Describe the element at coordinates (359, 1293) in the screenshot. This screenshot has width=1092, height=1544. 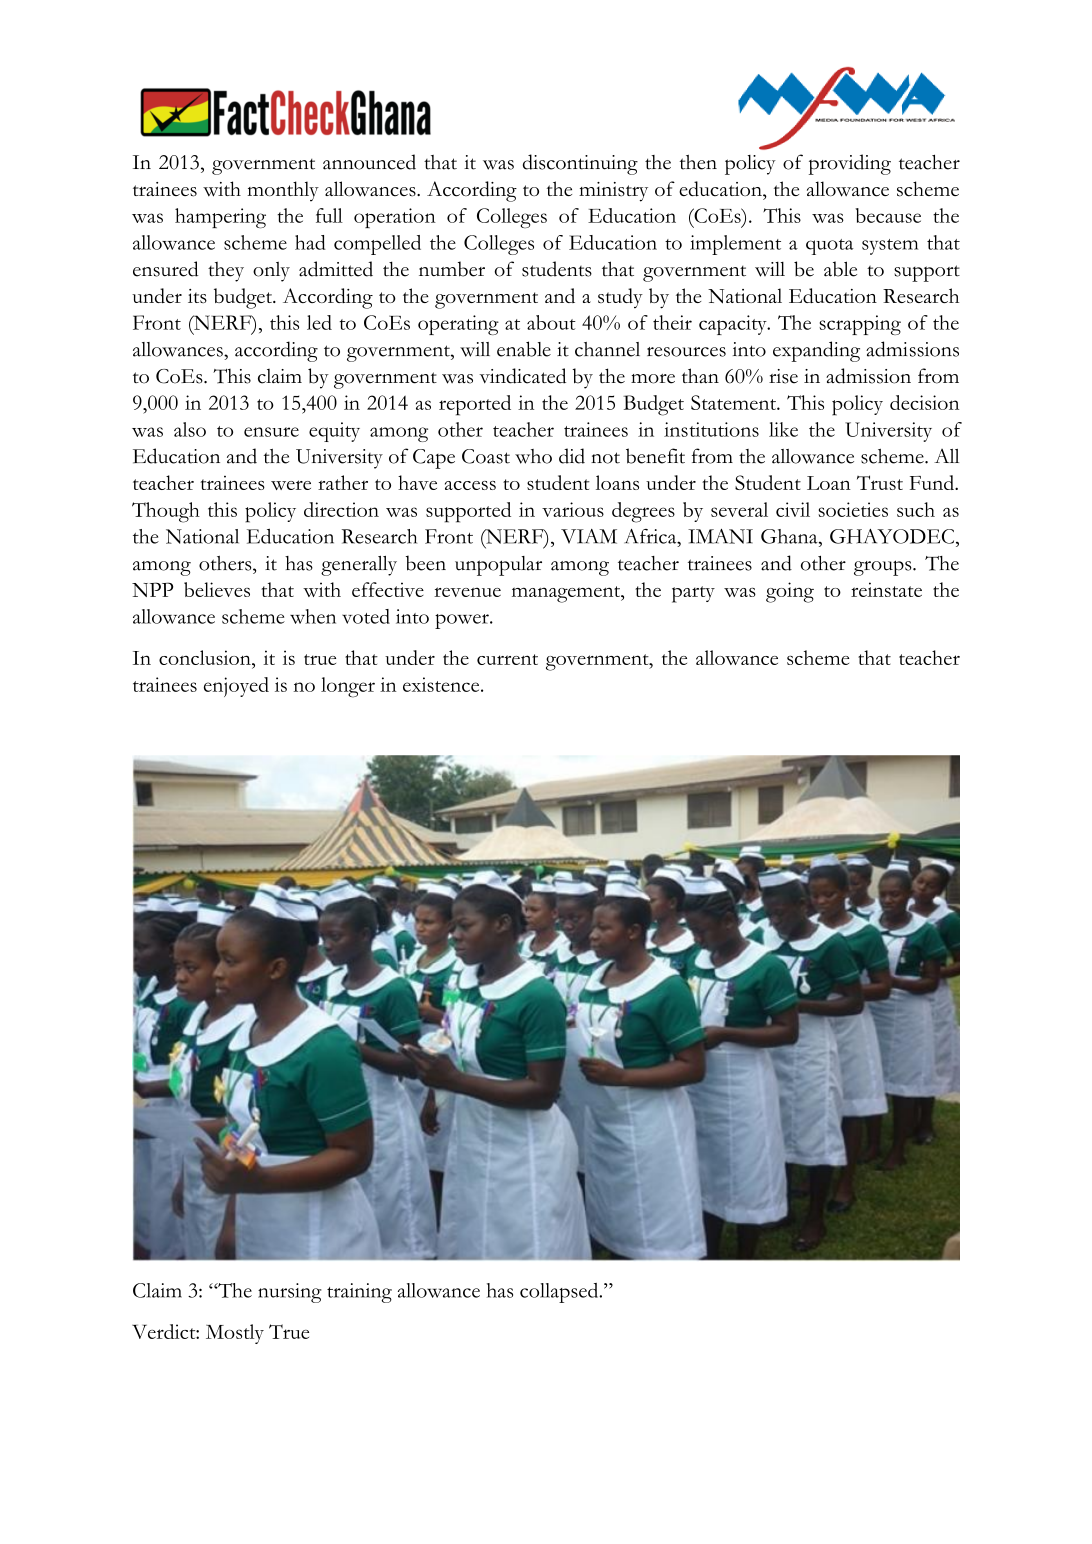
I see `training` at that location.
